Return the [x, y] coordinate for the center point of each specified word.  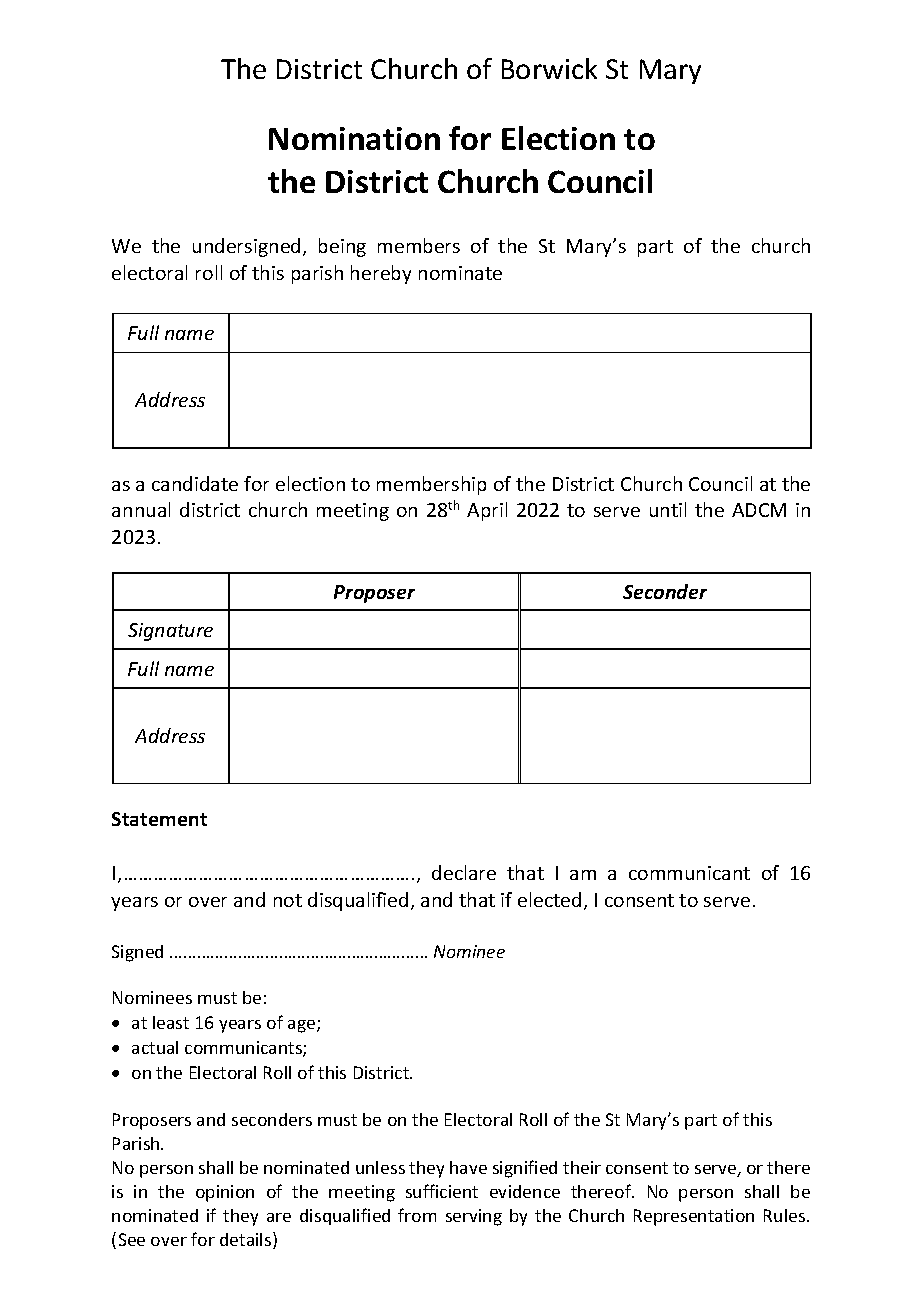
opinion [225, 1193]
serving [474, 1217]
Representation [694, 1217]
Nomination [354, 138]
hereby [381, 274]
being [342, 247]
